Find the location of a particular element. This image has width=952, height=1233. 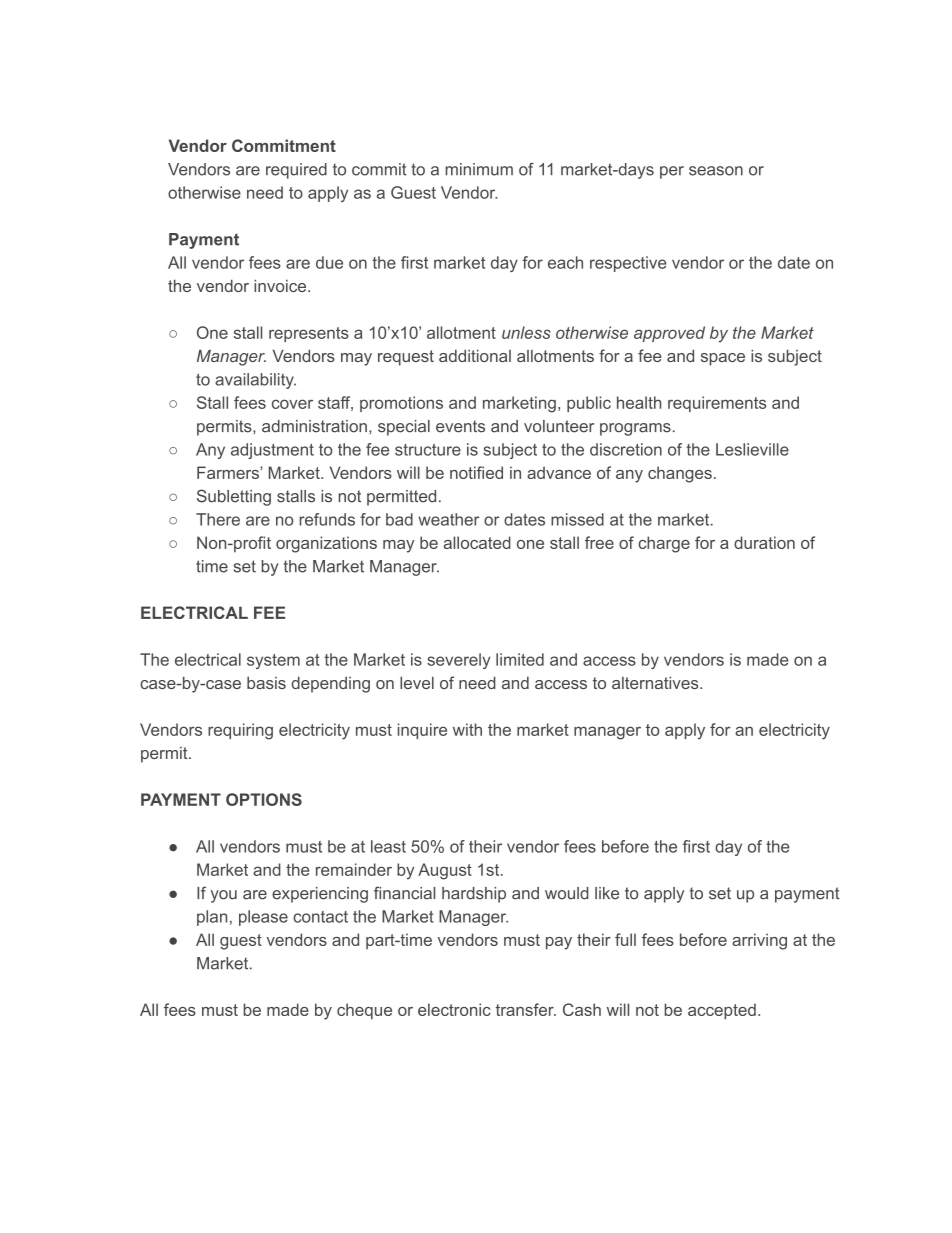

with is located at coordinates (467, 729).
